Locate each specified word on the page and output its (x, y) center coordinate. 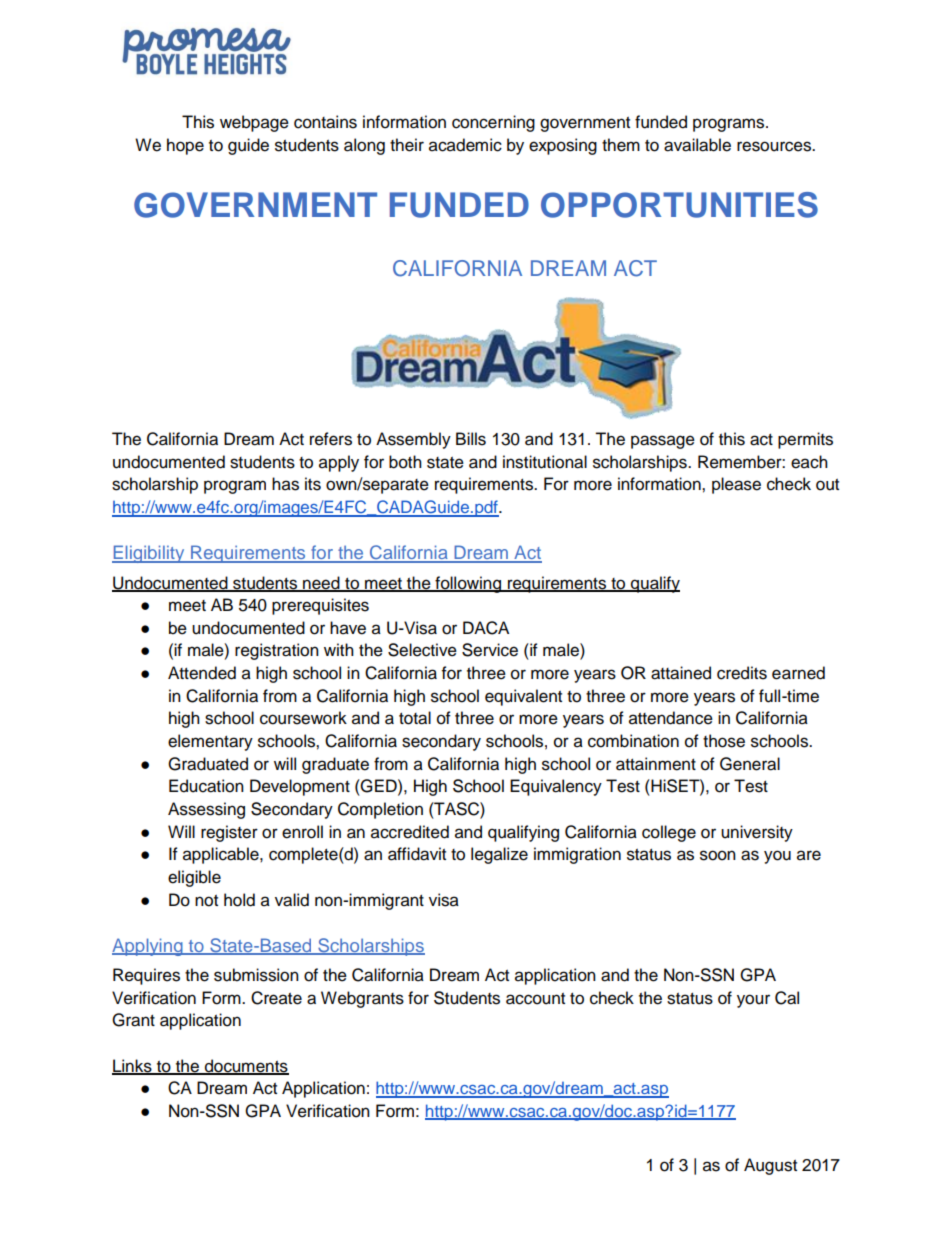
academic (465, 145)
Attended (202, 673)
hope (185, 146)
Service (490, 650)
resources (775, 146)
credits (742, 673)
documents (245, 1066)
